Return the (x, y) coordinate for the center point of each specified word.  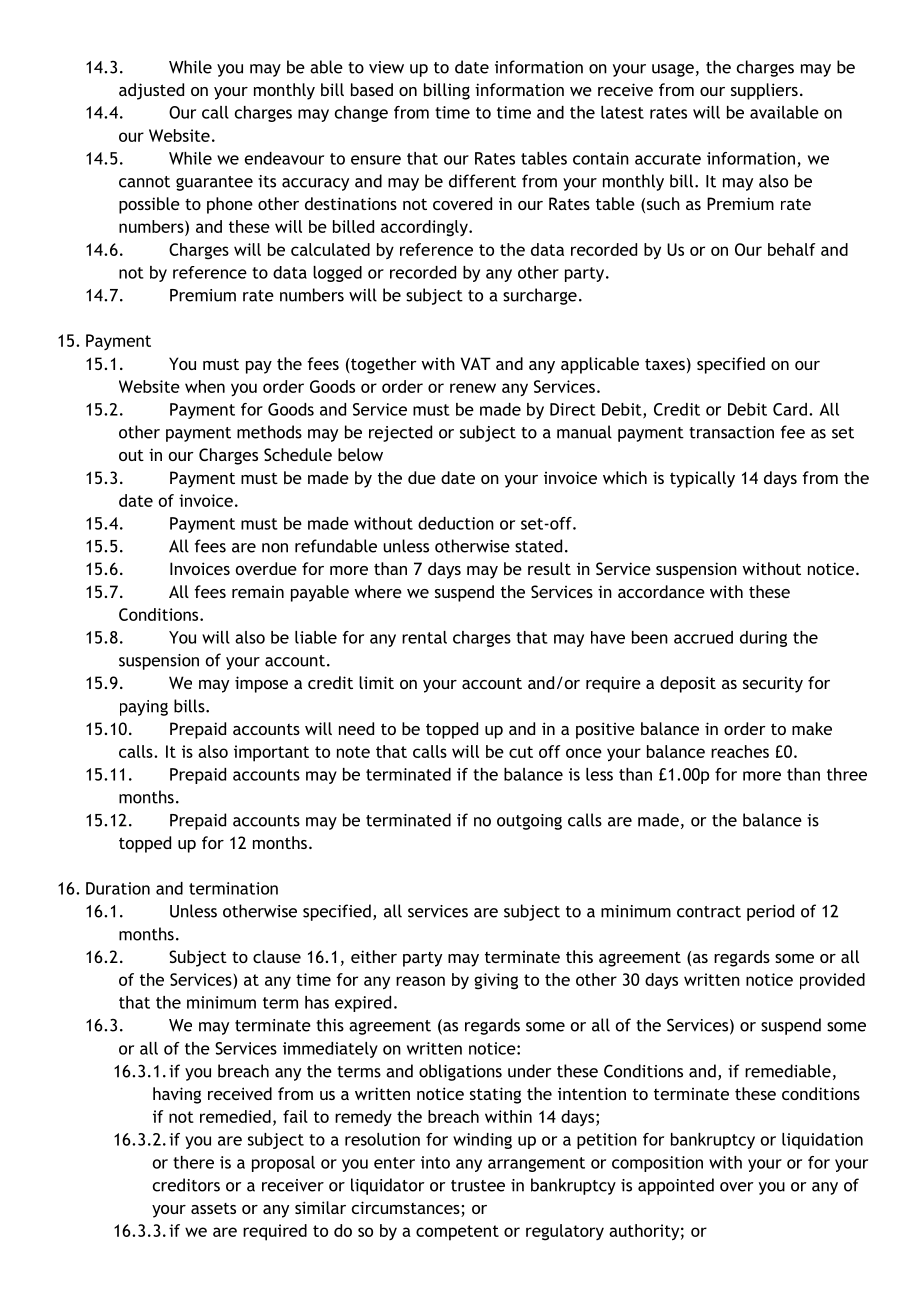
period (770, 912)
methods (269, 432)
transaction (731, 432)
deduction (456, 523)
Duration (118, 888)
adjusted (151, 91)
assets (213, 1208)
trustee (478, 1186)
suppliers (764, 91)
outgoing (529, 822)
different (482, 181)
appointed (676, 1186)
